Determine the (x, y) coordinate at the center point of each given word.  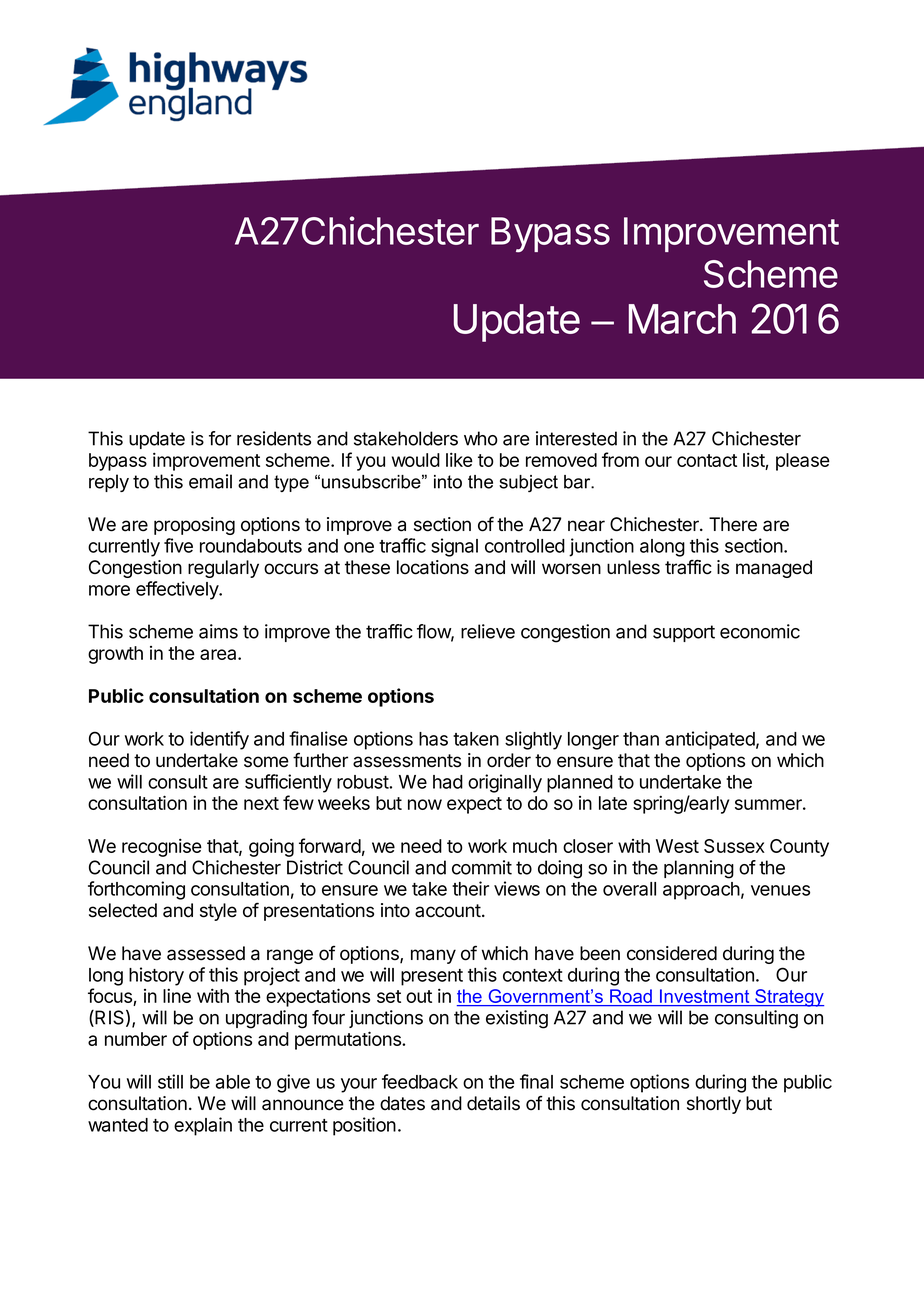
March (682, 319)
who (481, 438)
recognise (162, 847)
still (170, 1081)
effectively (178, 590)
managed (774, 569)
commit (482, 867)
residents (274, 438)
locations (433, 567)
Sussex (734, 846)
